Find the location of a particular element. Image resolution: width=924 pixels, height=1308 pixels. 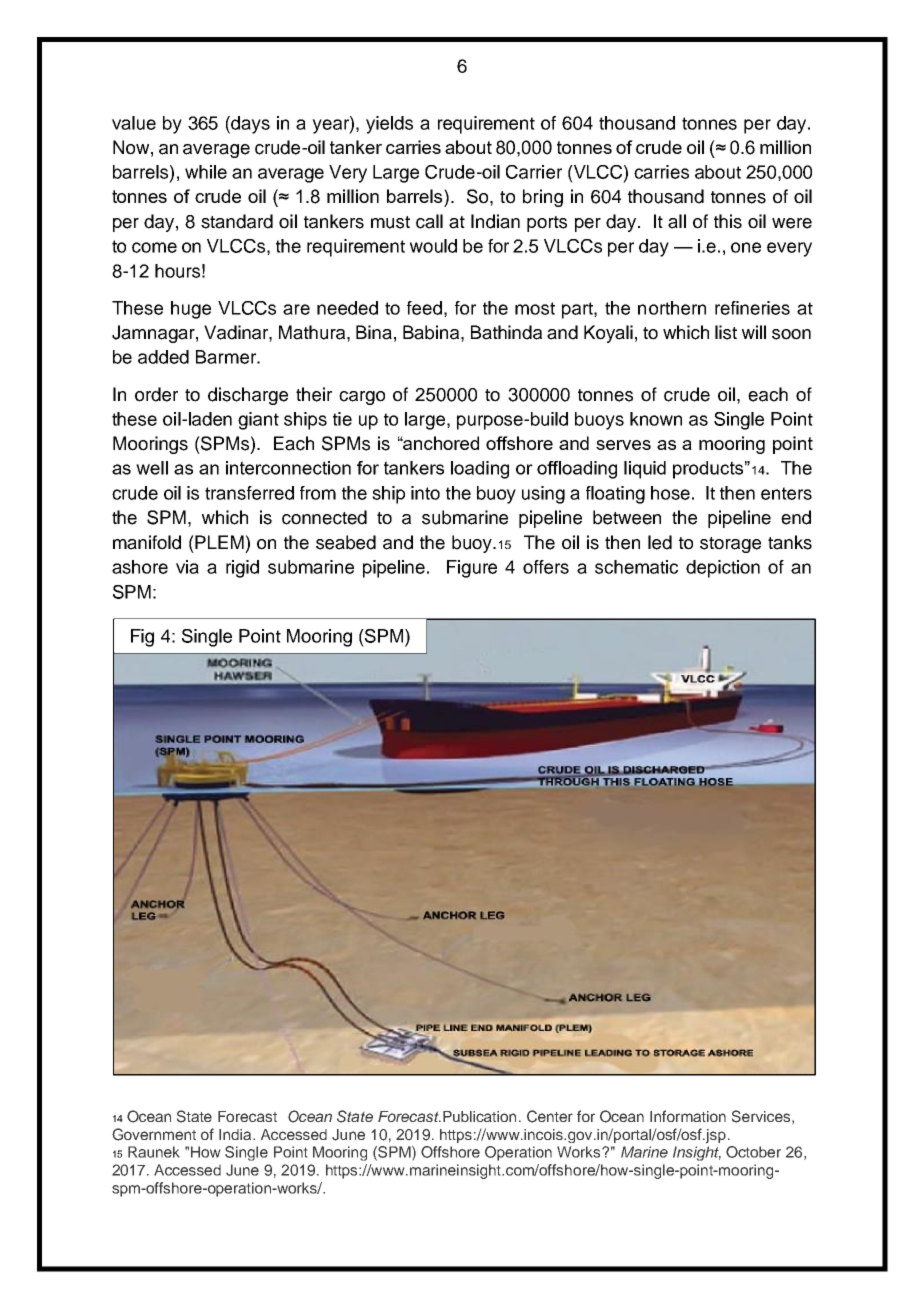

while is located at coordinates (206, 172).
